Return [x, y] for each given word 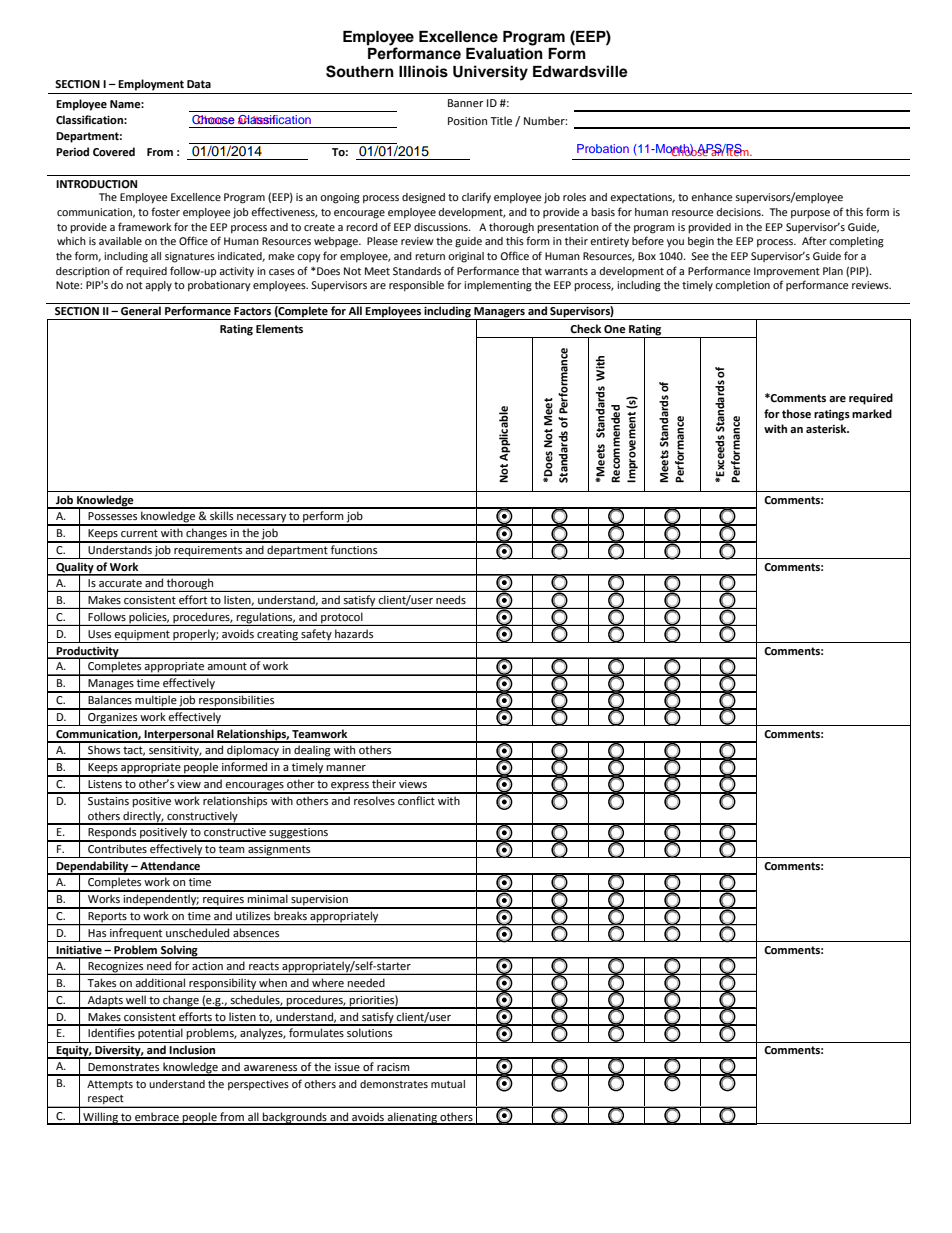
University [490, 73]
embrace [157, 1118]
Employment [151, 85]
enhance [711, 197]
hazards [354, 633]
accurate [120, 583]
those [796, 414]
